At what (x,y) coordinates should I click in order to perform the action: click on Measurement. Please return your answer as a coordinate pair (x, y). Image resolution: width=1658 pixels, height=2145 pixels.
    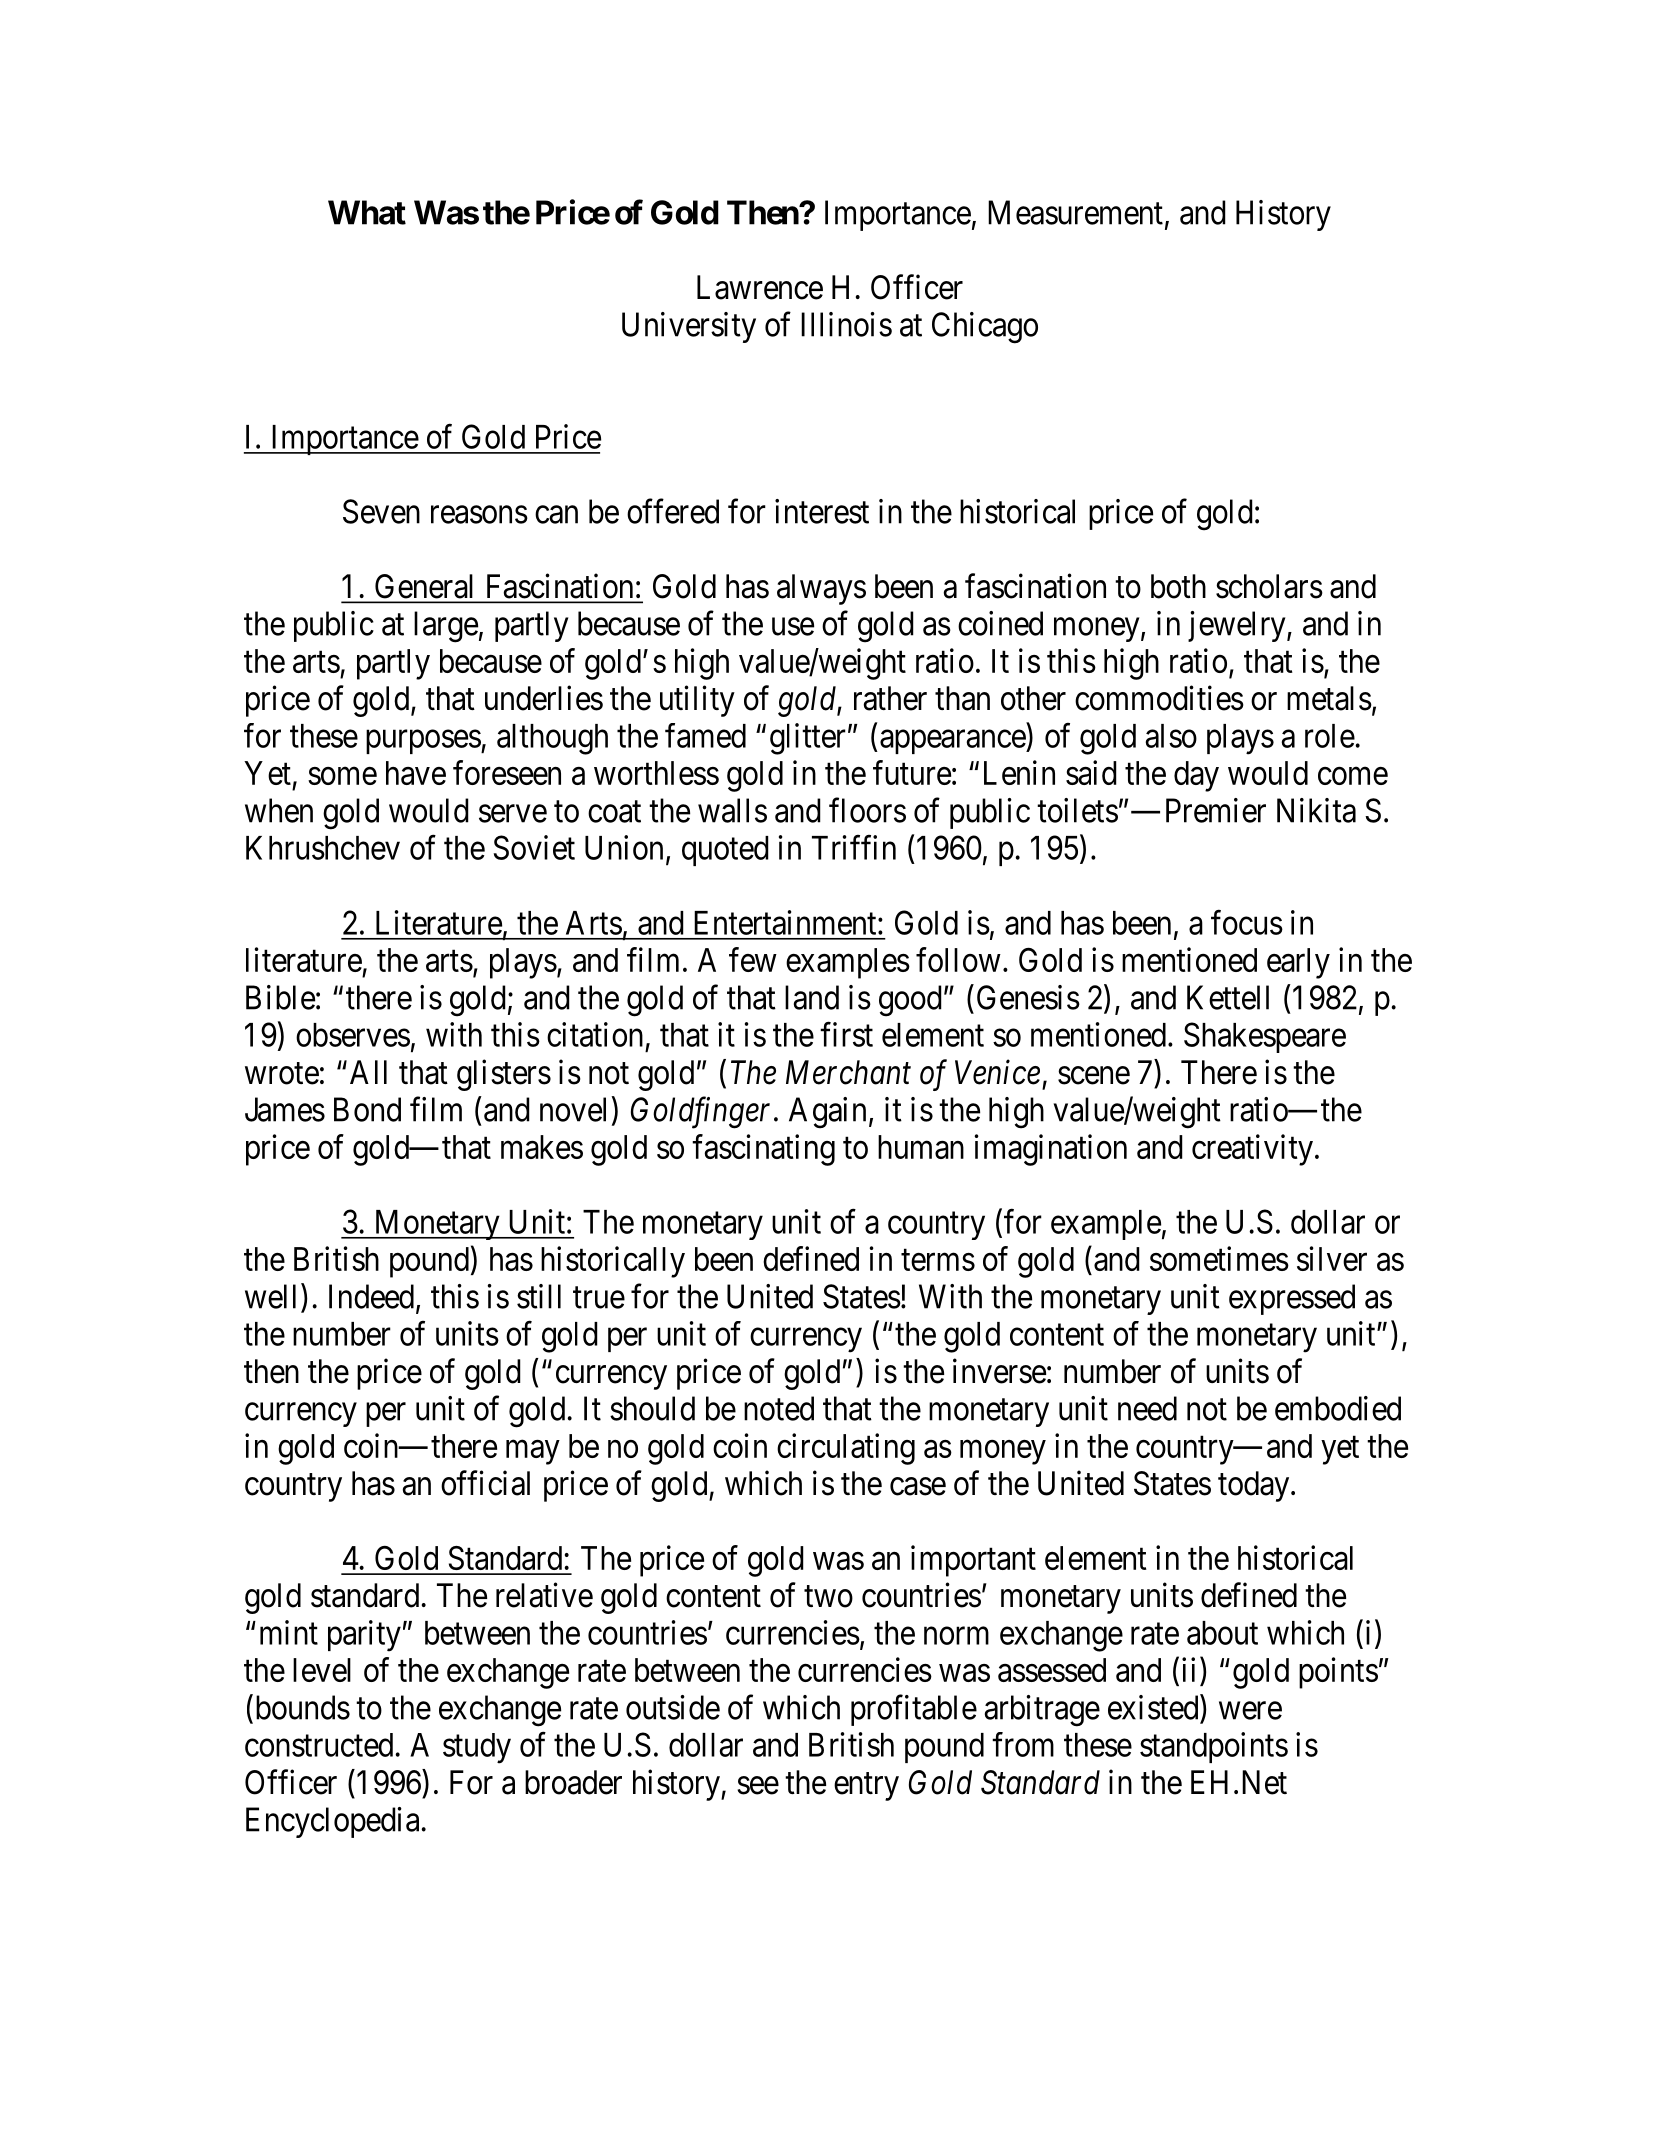
    Looking at the image, I should click on (1075, 212).
